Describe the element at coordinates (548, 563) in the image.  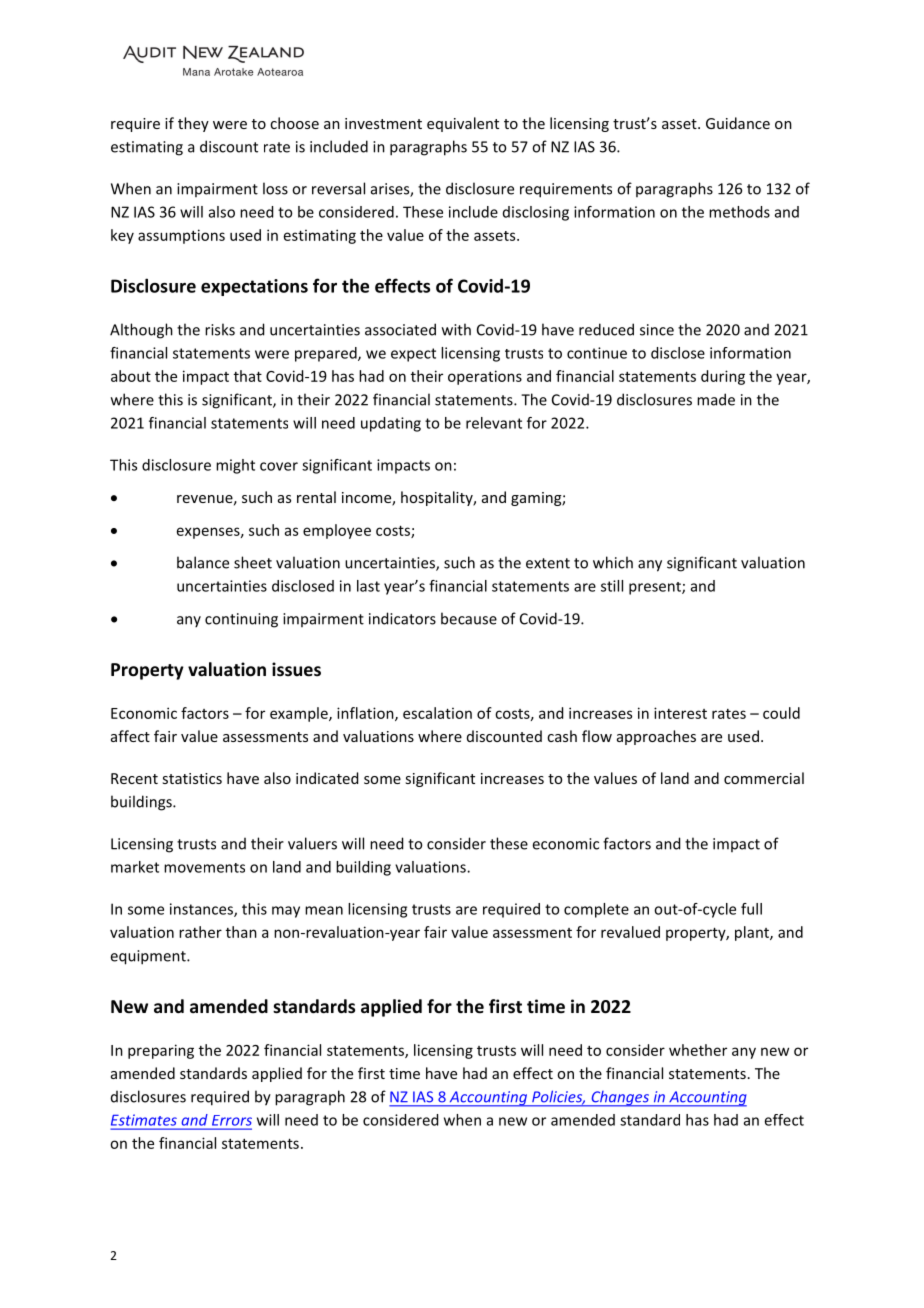
I see `extent` at that location.
